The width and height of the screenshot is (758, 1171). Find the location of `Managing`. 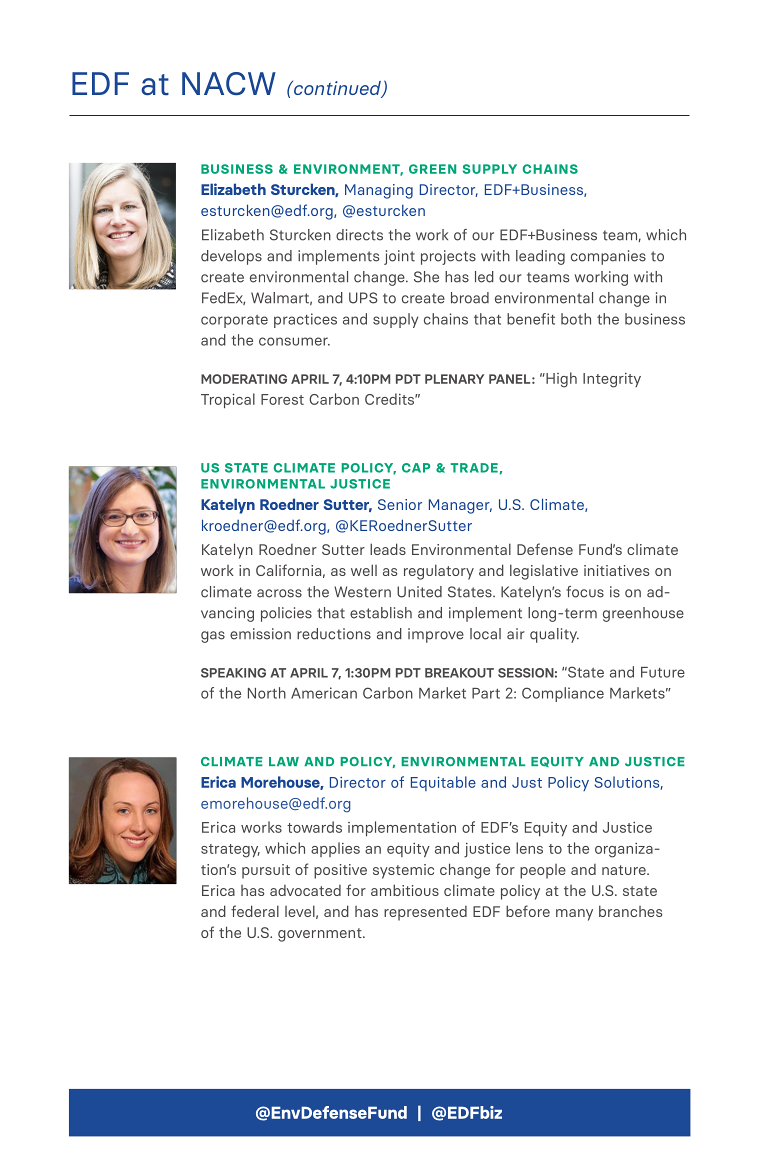

Managing is located at coordinates (379, 191).
